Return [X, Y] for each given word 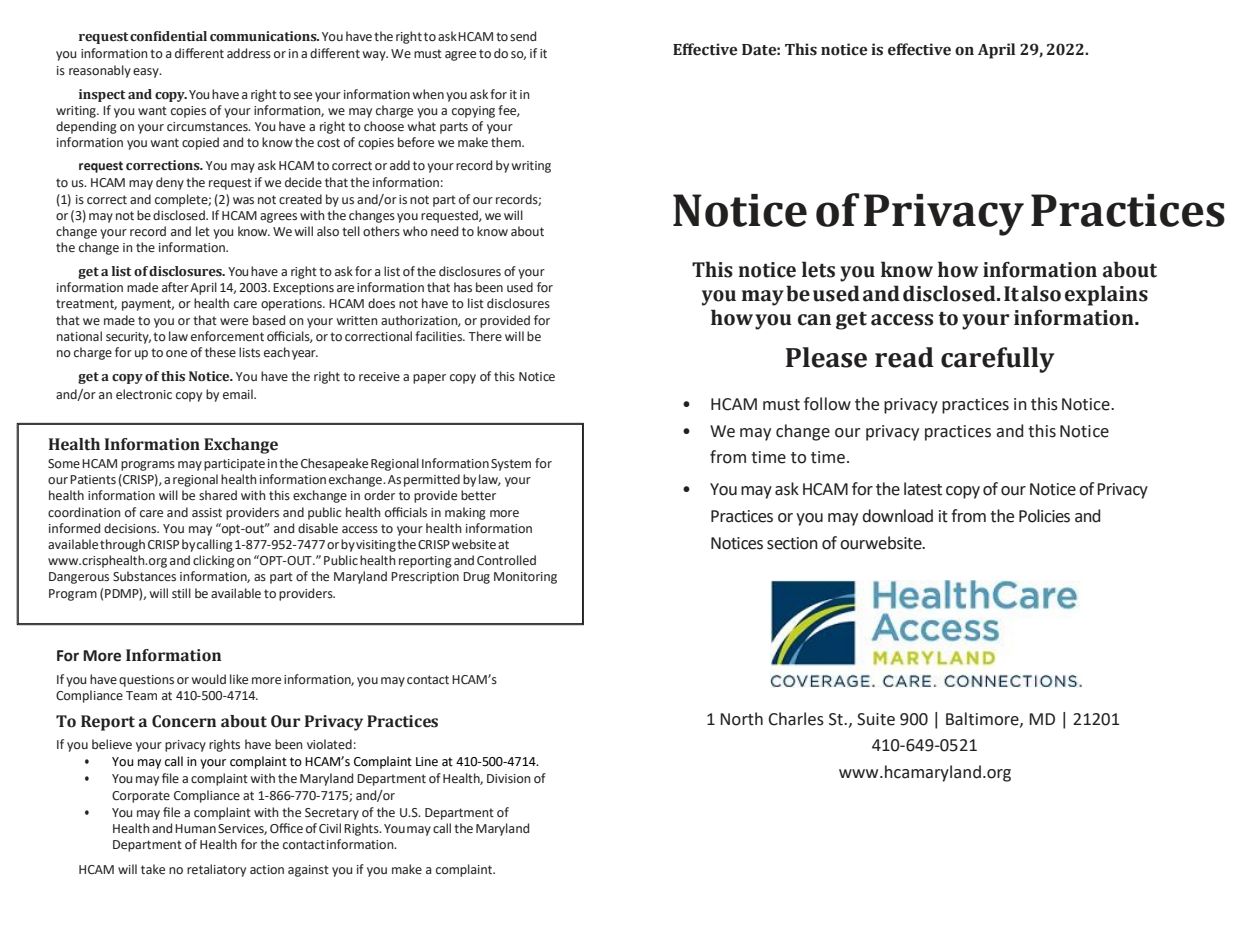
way [375, 56]
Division [509, 778]
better [478, 495]
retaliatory [216, 870]
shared [218, 495]
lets [818, 269]
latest [923, 489]
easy [147, 73]
